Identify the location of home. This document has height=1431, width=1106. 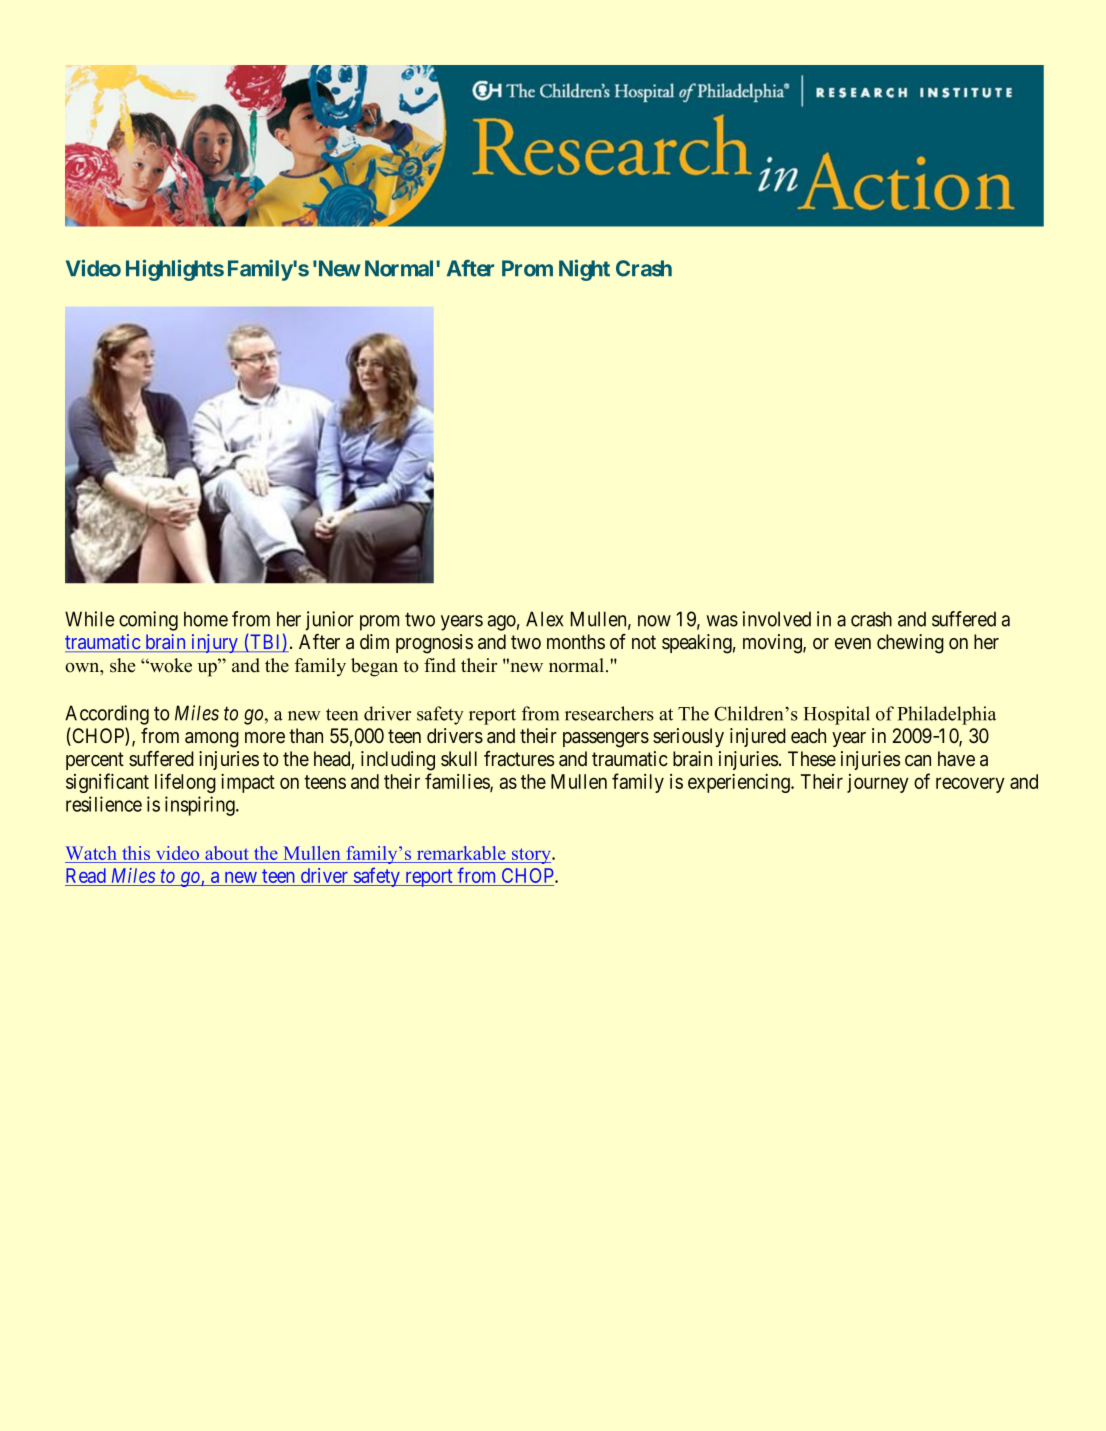
(206, 619).
